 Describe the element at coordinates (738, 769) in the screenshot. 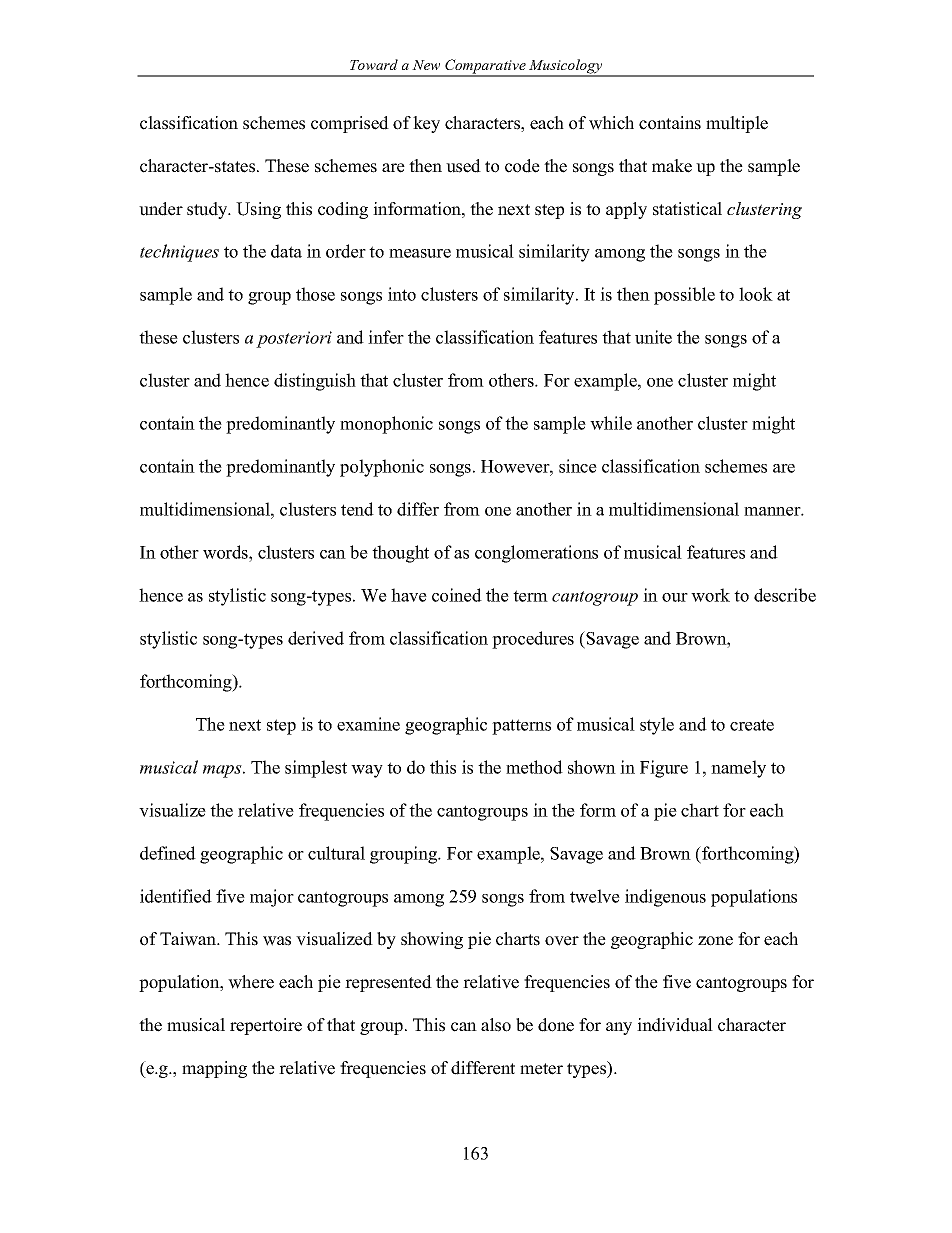

I see `namely` at that location.
